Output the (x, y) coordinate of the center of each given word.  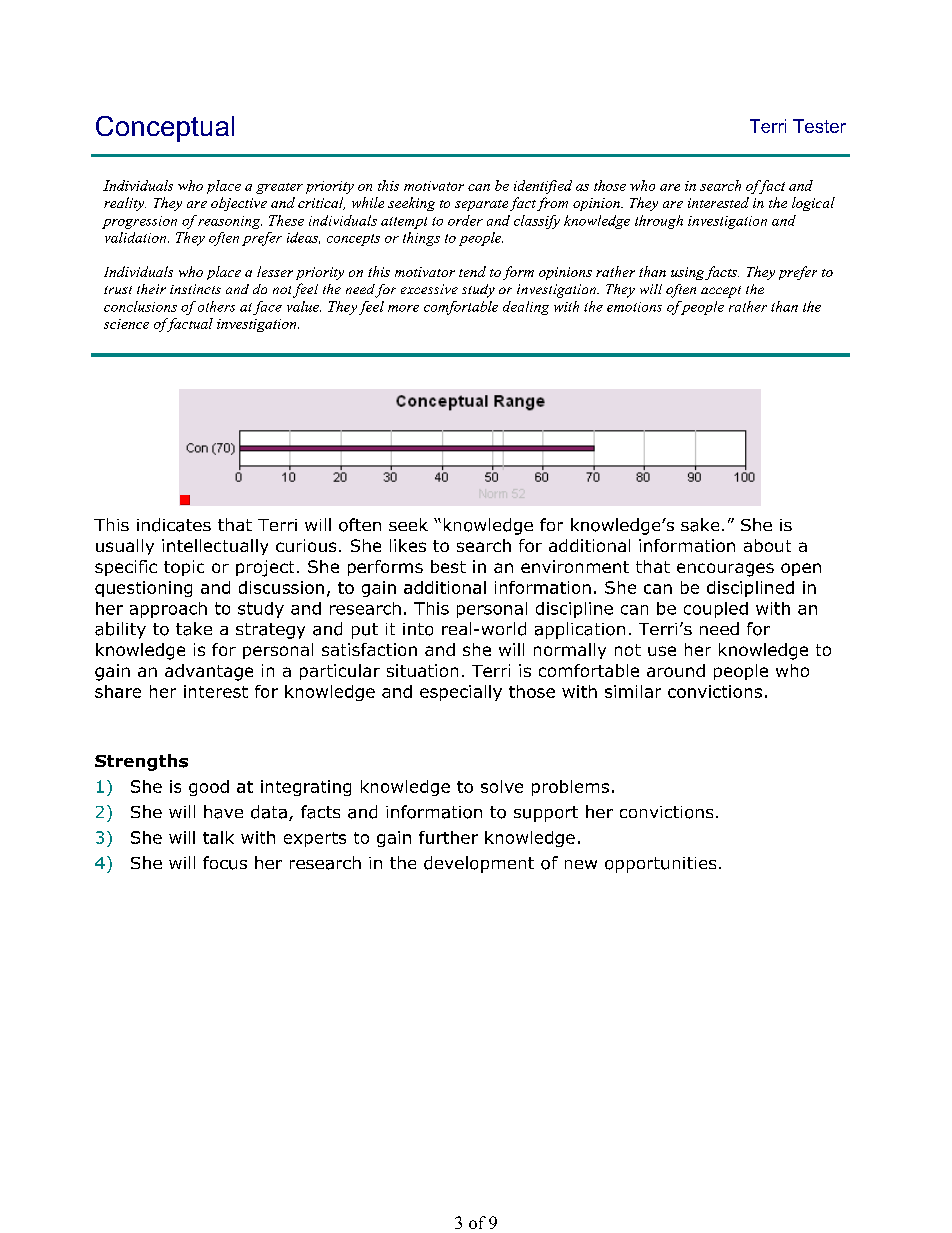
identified (543, 187)
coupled (716, 610)
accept (721, 292)
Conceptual (165, 129)
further (448, 837)
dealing (526, 308)
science (126, 324)
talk (218, 837)
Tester (819, 126)
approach (168, 610)
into (418, 629)
